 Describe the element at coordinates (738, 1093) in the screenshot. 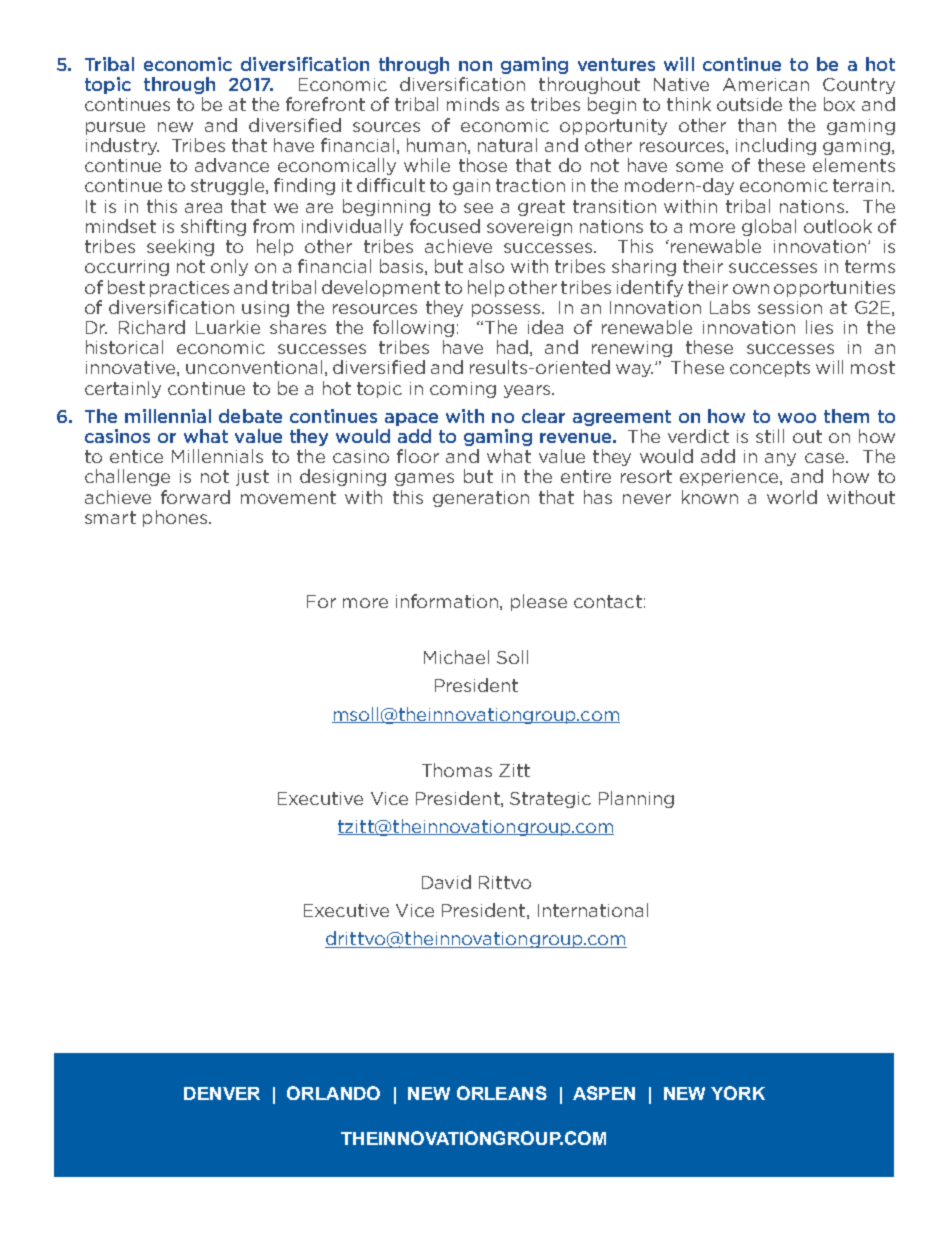

I see `YORK` at that location.
